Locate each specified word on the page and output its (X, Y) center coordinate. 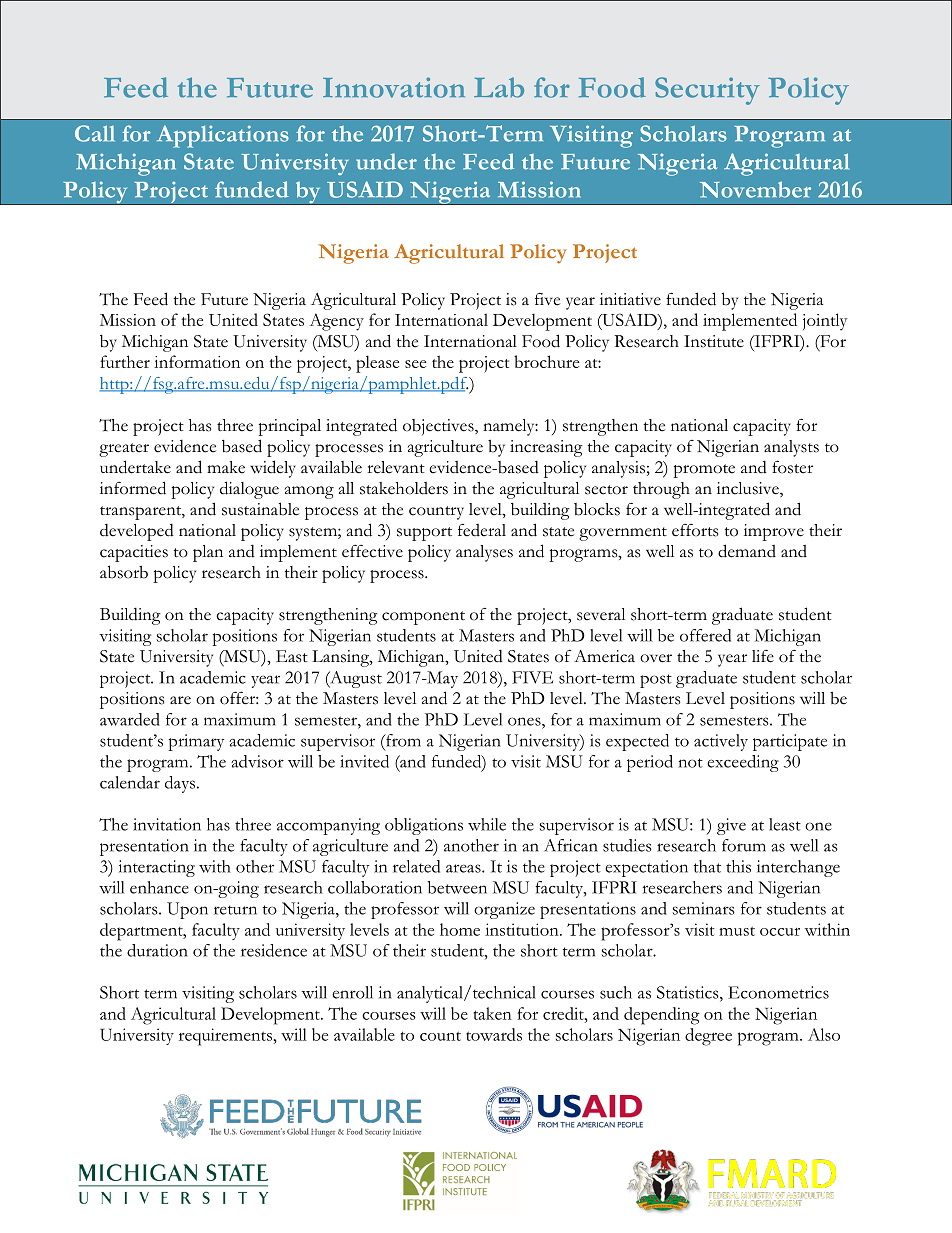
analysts (791, 448)
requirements (225, 1037)
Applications (223, 136)
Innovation (394, 87)
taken (493, 1013)
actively (721, 742)
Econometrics (778, 992)
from (402, 740)
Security (707, 91)
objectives (439, 427)
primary (196, 742)
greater (124, 450)
